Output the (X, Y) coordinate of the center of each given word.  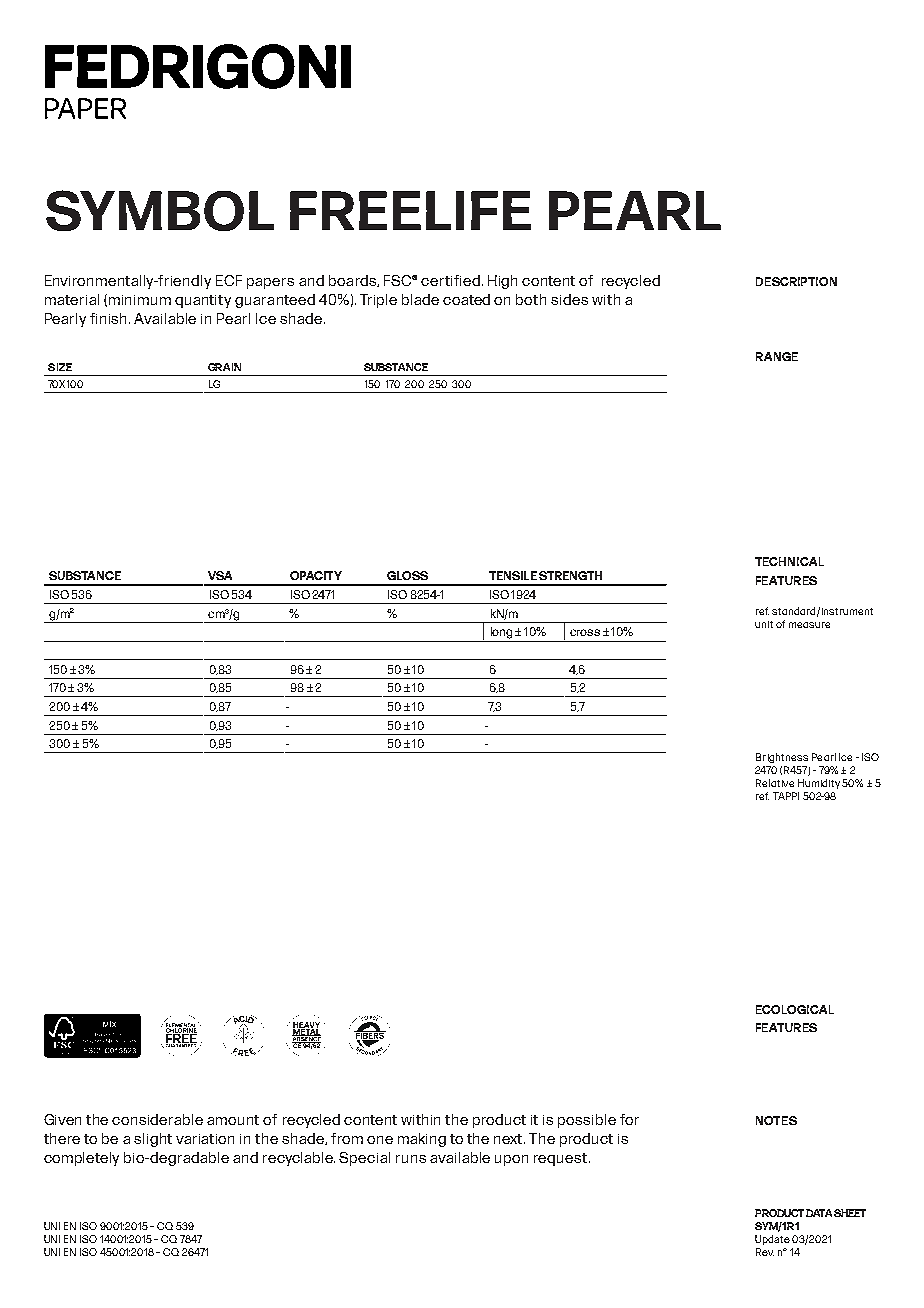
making (422, 1140)
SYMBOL (160, 210)
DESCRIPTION (796, 281)
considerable (157, 1119)
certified (452, 280)
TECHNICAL (789, 561)
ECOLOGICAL (795, 1009)
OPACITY (316, 575)
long (501, 633)
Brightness (782, 758)
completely (81, 1159)
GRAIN (224, 367)
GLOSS (407, 575)
